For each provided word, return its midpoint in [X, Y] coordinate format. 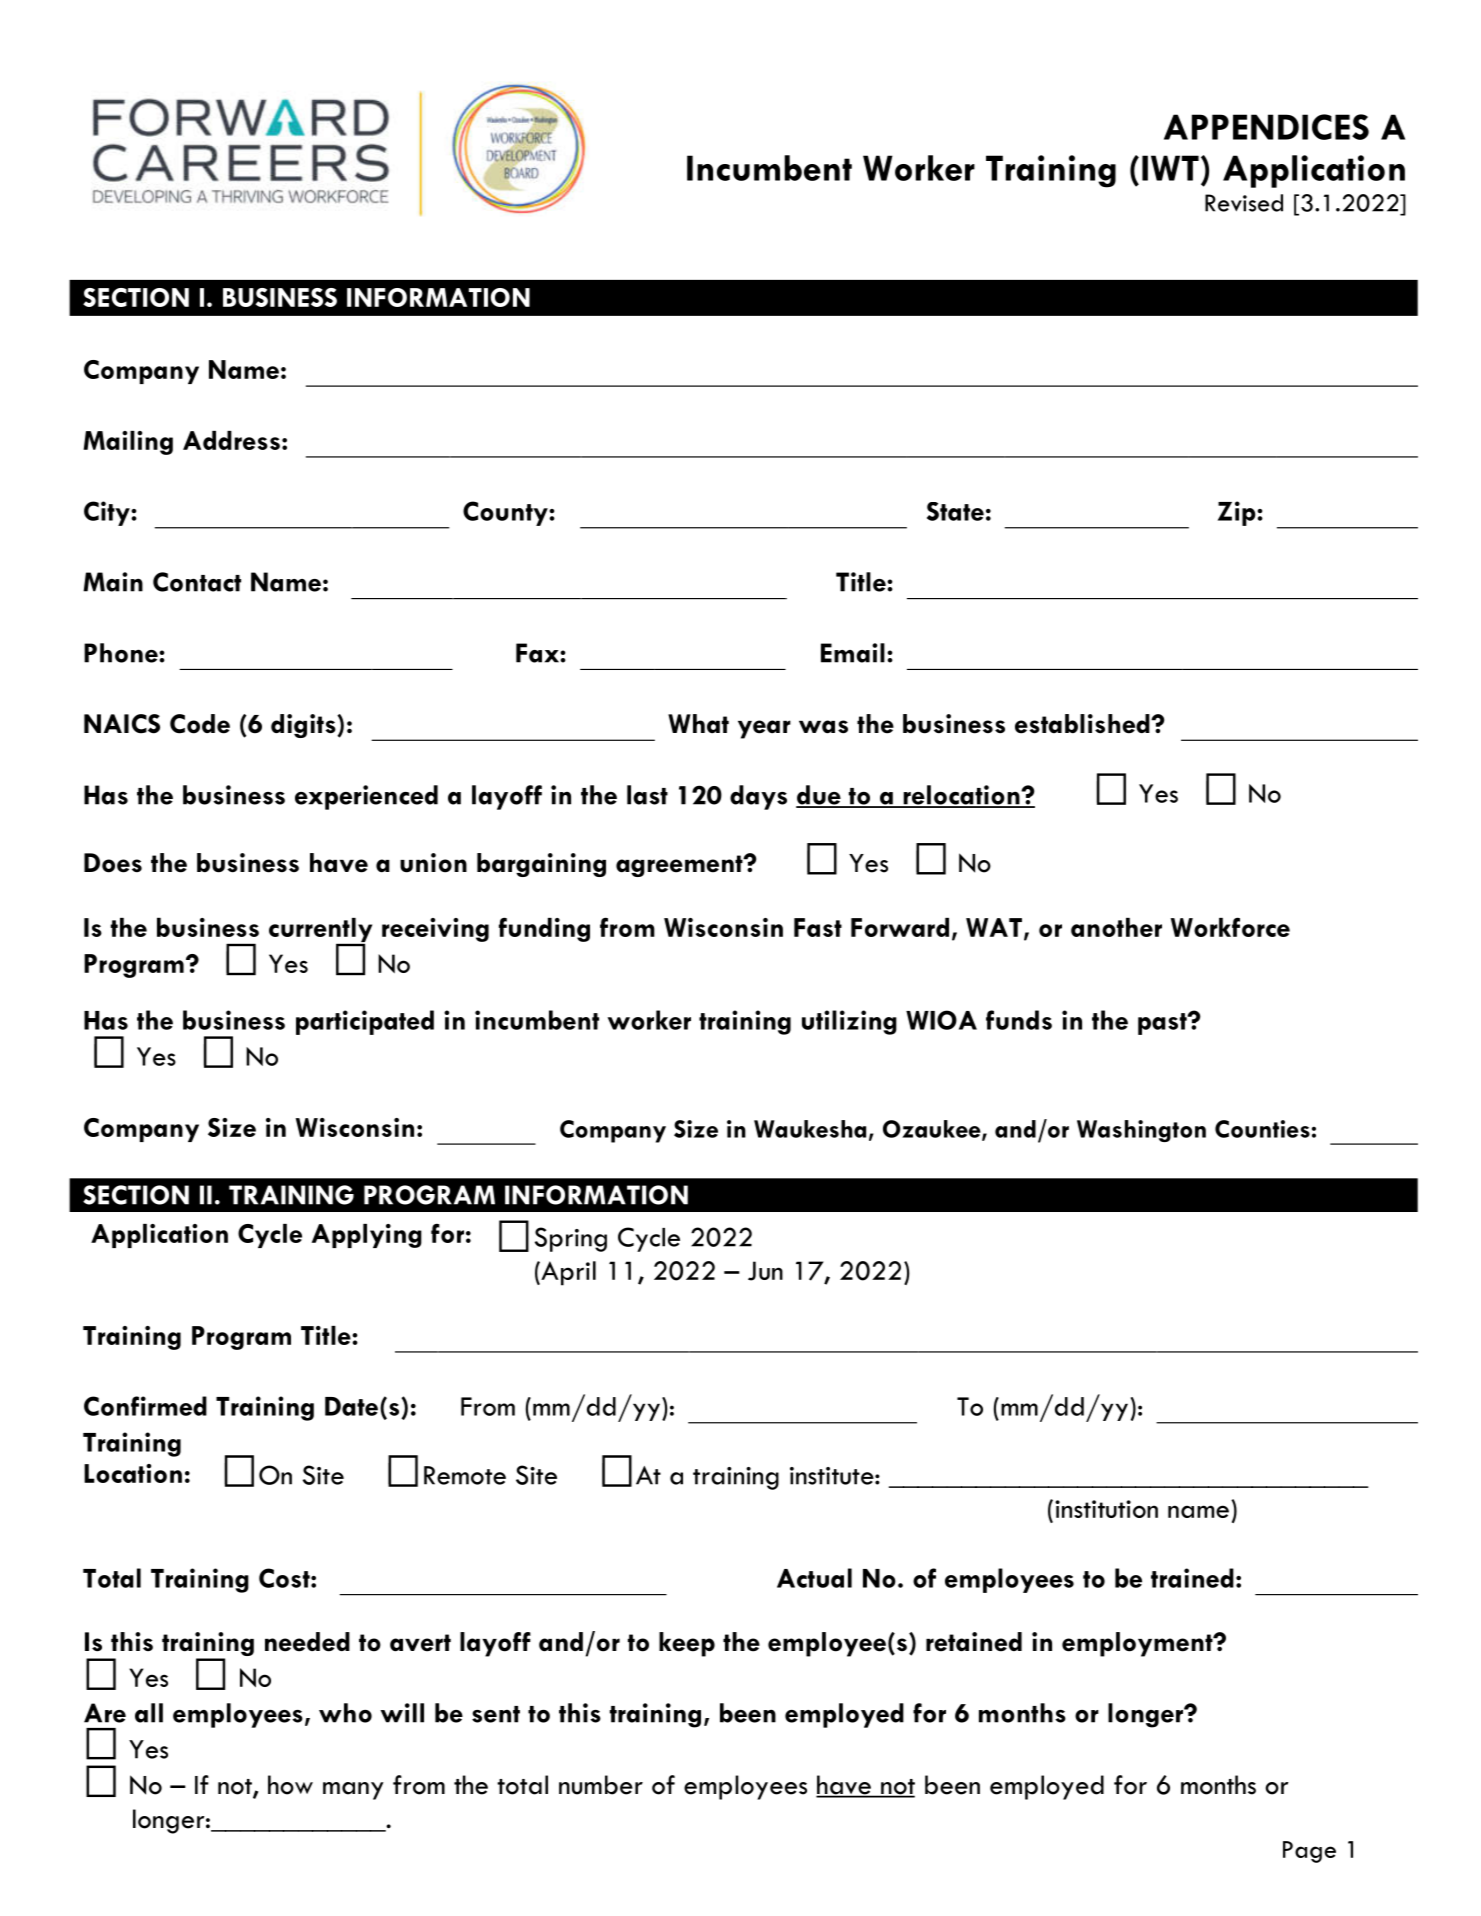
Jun [765, 1271]
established [1083, 724]
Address [231, 440]
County [506, 513]
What [698, 724]
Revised [1244, 203]
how [290, 1785]
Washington [1141, 1131]
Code [200, 724]
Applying [367, 1236]
